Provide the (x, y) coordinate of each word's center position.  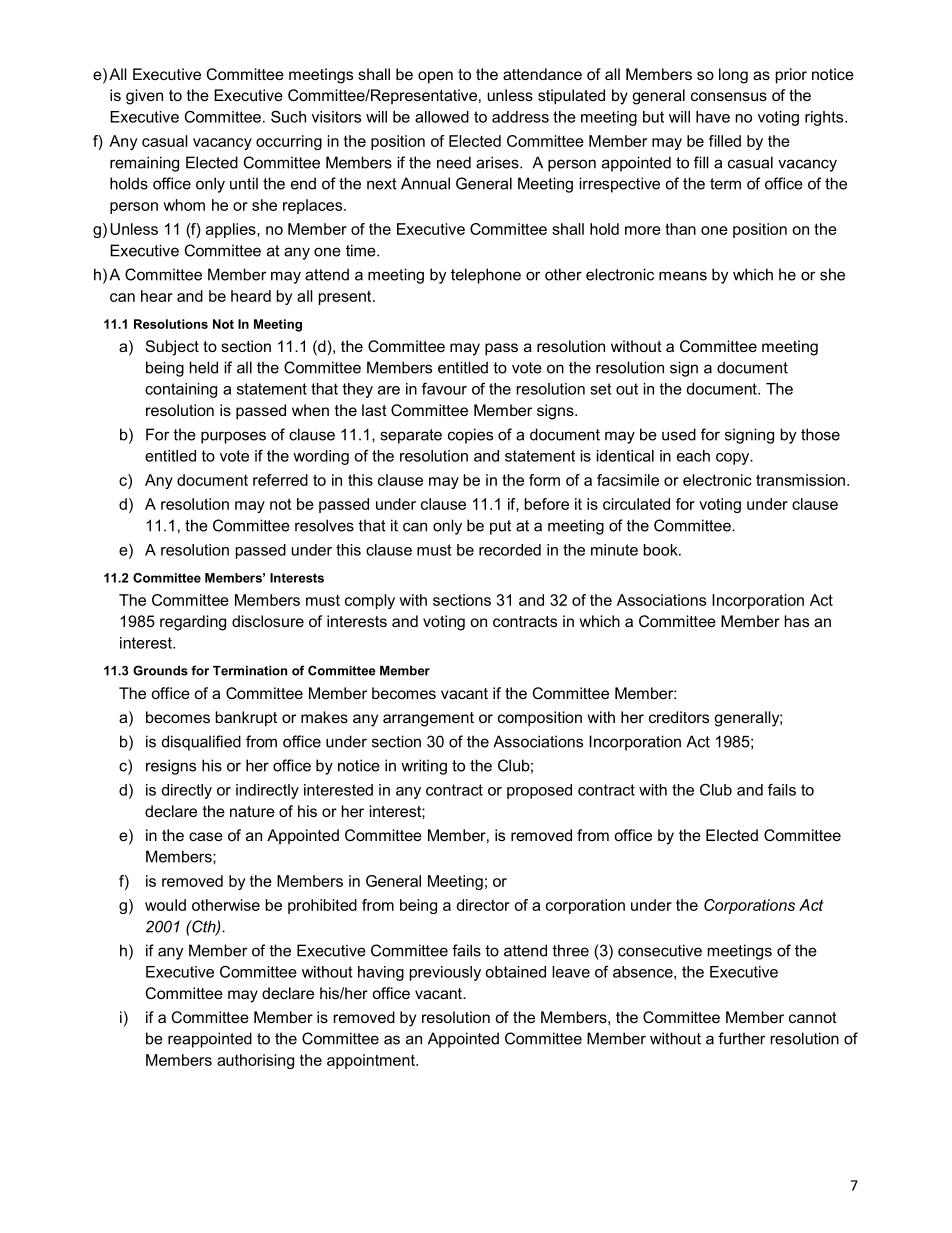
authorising (255, 1061)
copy (734, 459)
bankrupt (246, 718)
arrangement (428, 719)
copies (470, 436)
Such (288, 116)
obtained (515, 972)
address (520, 117)
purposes (233, 437)
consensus (729, 96)
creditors (679, 717)
